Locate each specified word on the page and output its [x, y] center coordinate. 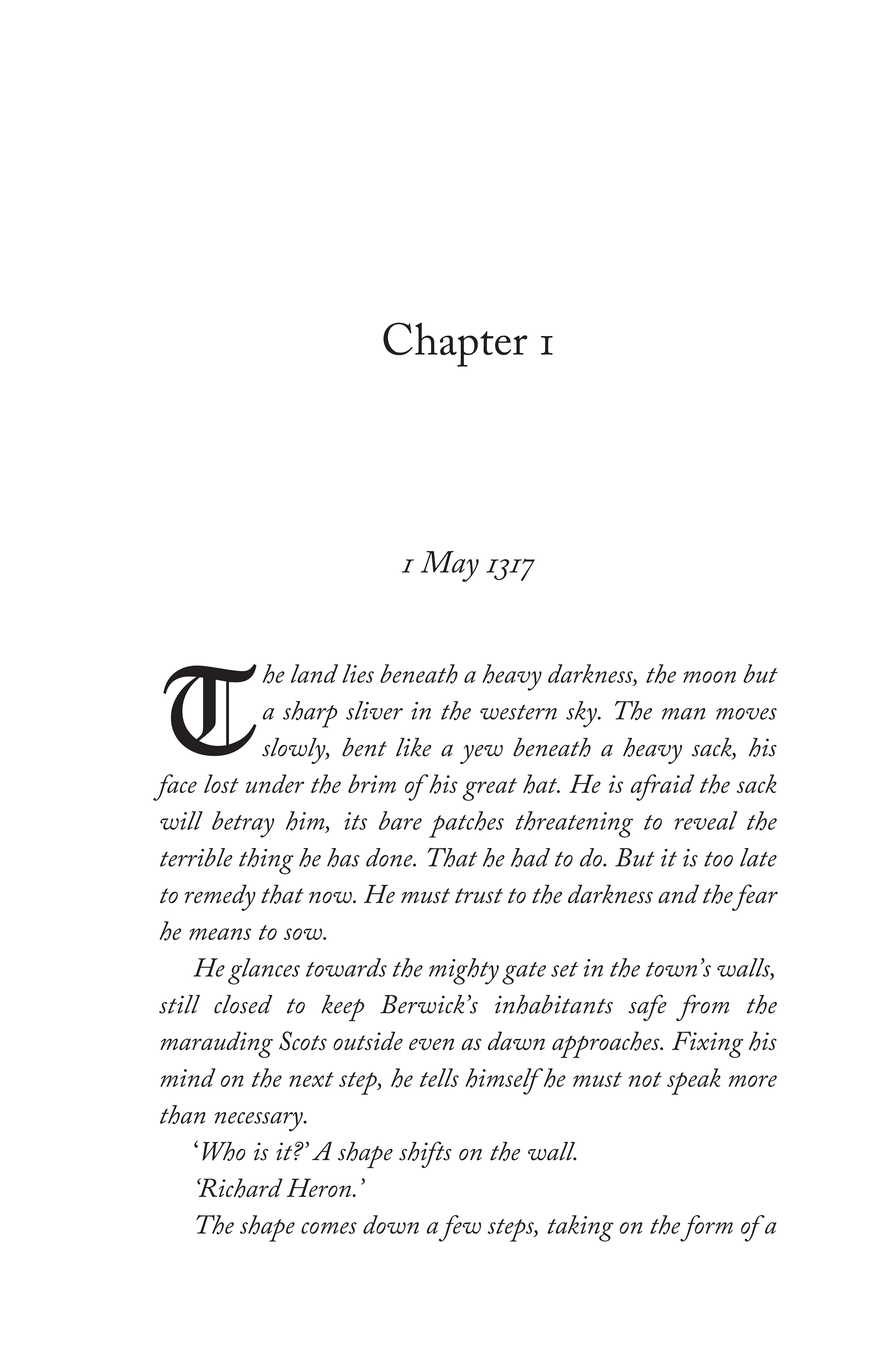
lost [221, 783]
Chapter [455, 344]
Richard [240, 1188]
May [450, 566]
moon [709, 677]
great [489, 789]
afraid [662, 787]
